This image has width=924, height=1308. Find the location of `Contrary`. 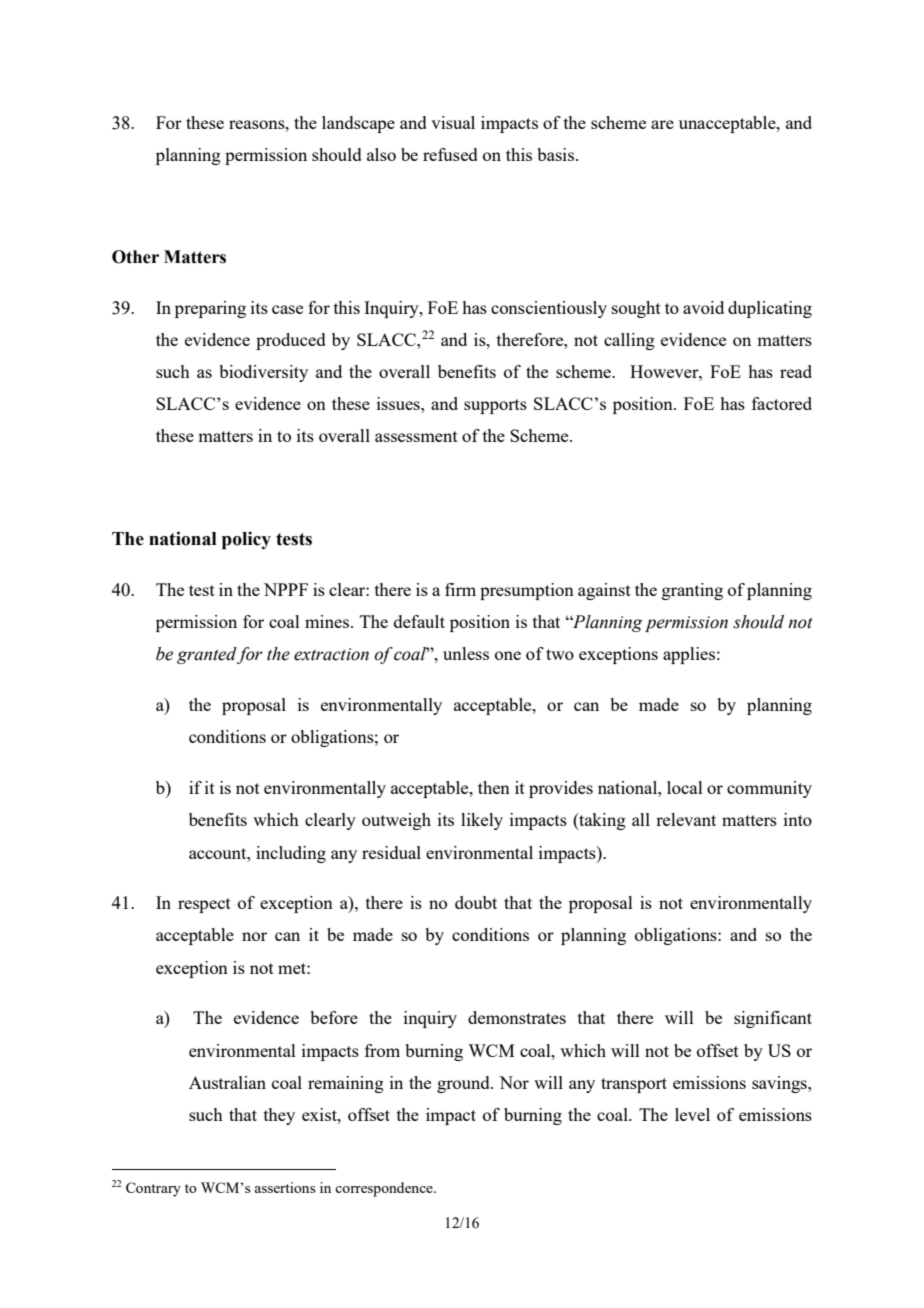

Contrary is located at coordinates (153, 1189).
